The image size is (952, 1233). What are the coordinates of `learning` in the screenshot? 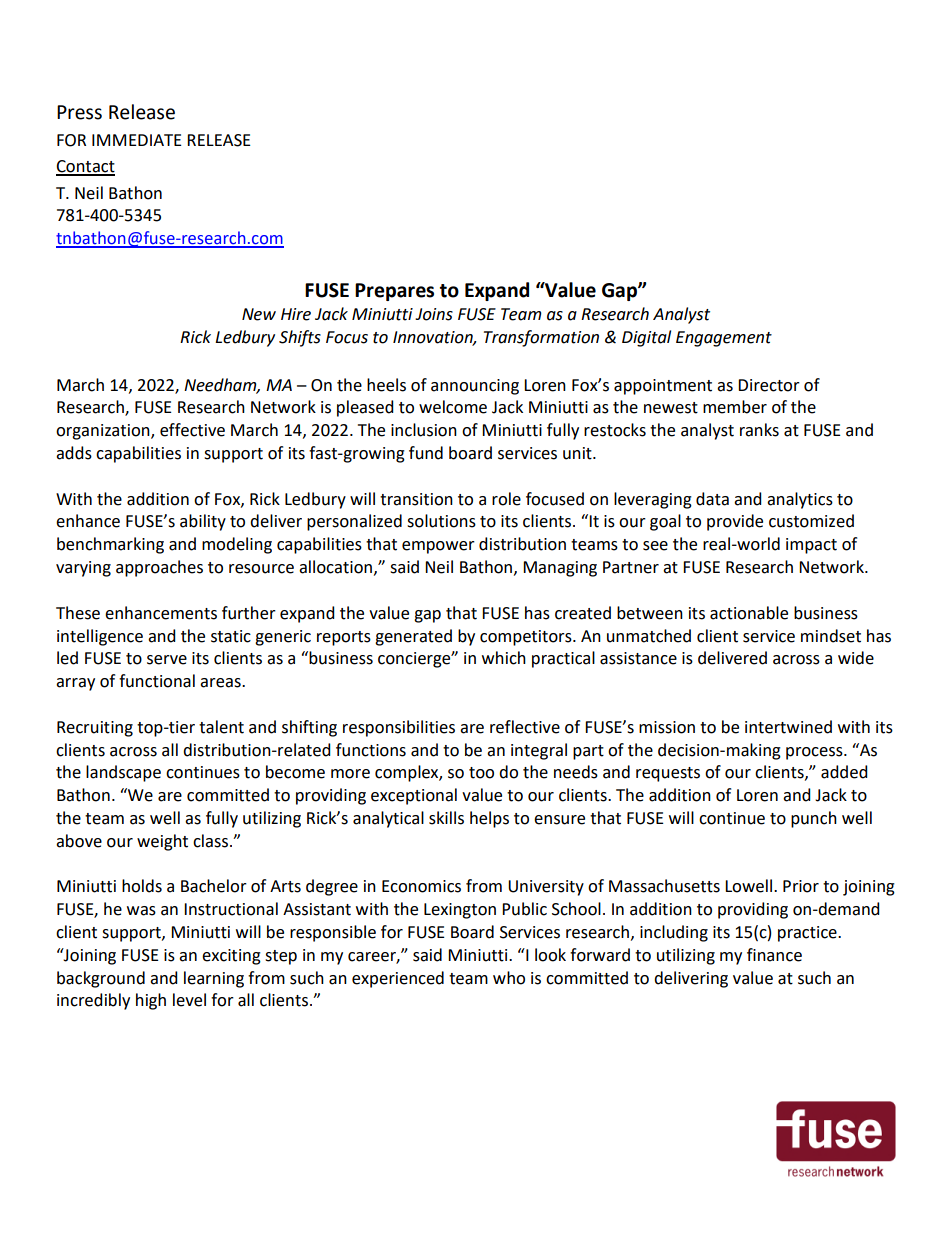 It's located at (214, 979).
